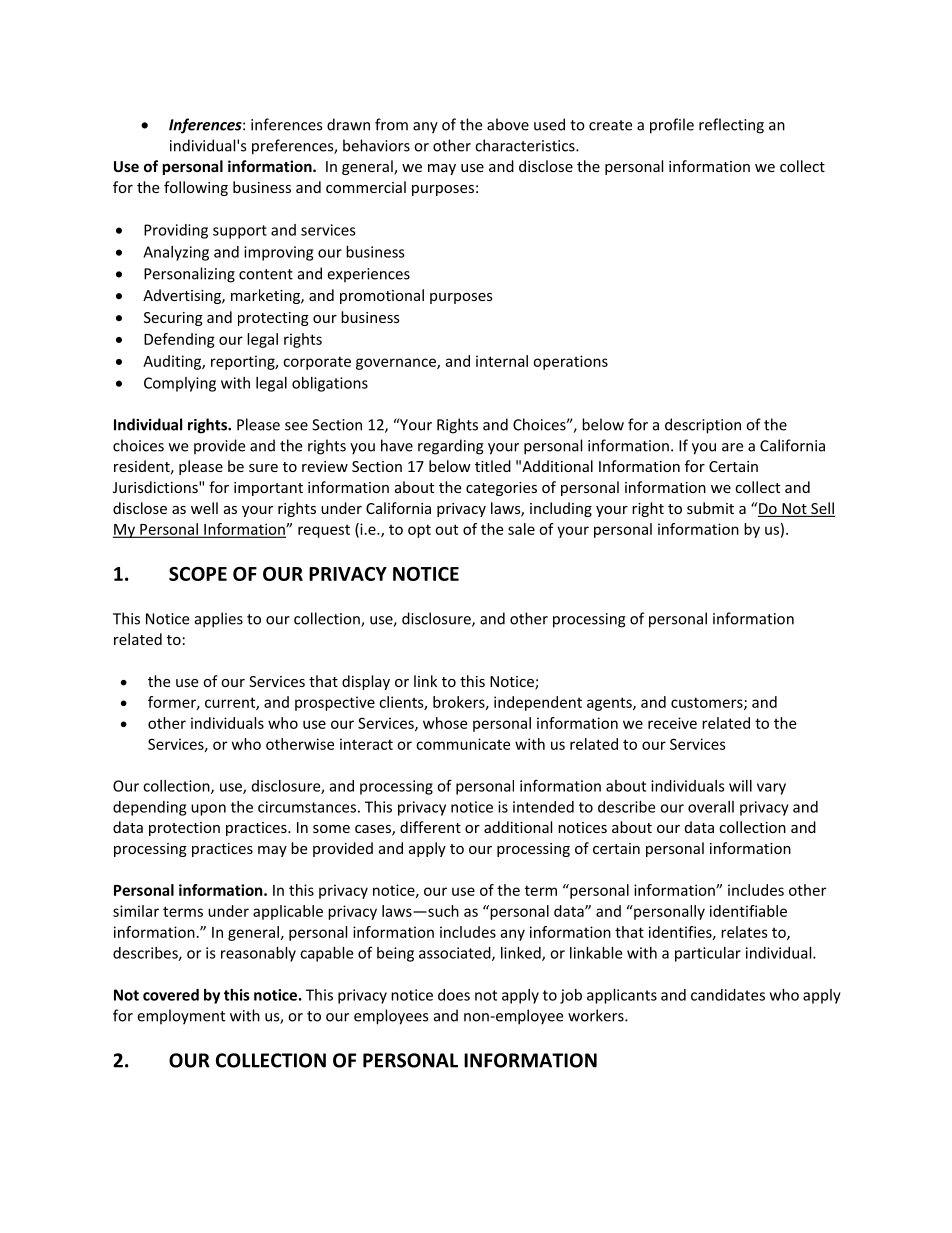 This document has width=952, height=1233. I want to click on sale, so click(521, 529).
